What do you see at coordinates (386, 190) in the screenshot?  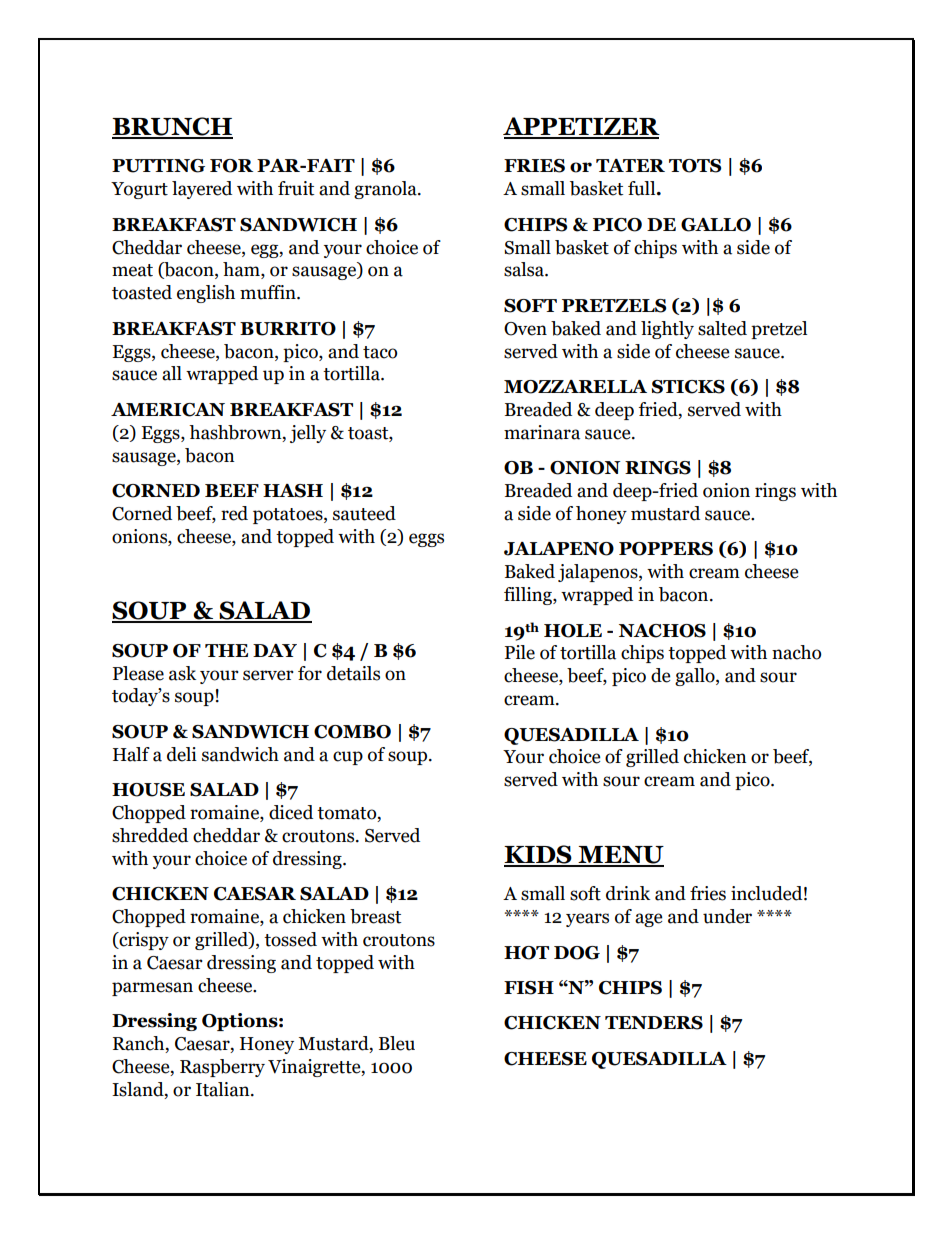 I see `granola` at bounding box center [386, 190].
